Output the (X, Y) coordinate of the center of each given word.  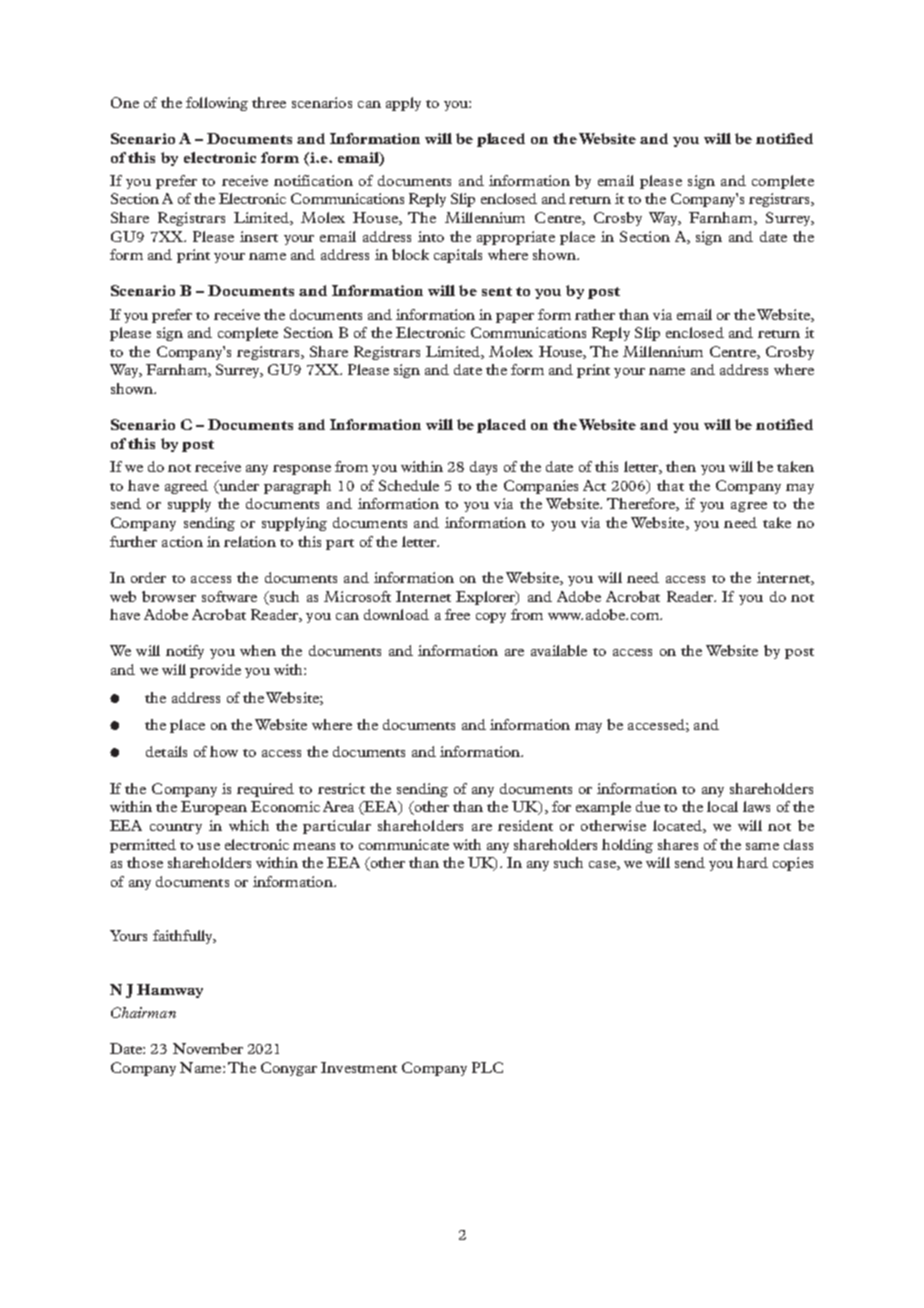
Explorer (487, 598)
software (229, 596)
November (208, 1048)
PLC (487, 1067)
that (670, 485)
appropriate (516, 238)
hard (752, 862)
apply (403, 104)
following (217, 104)
